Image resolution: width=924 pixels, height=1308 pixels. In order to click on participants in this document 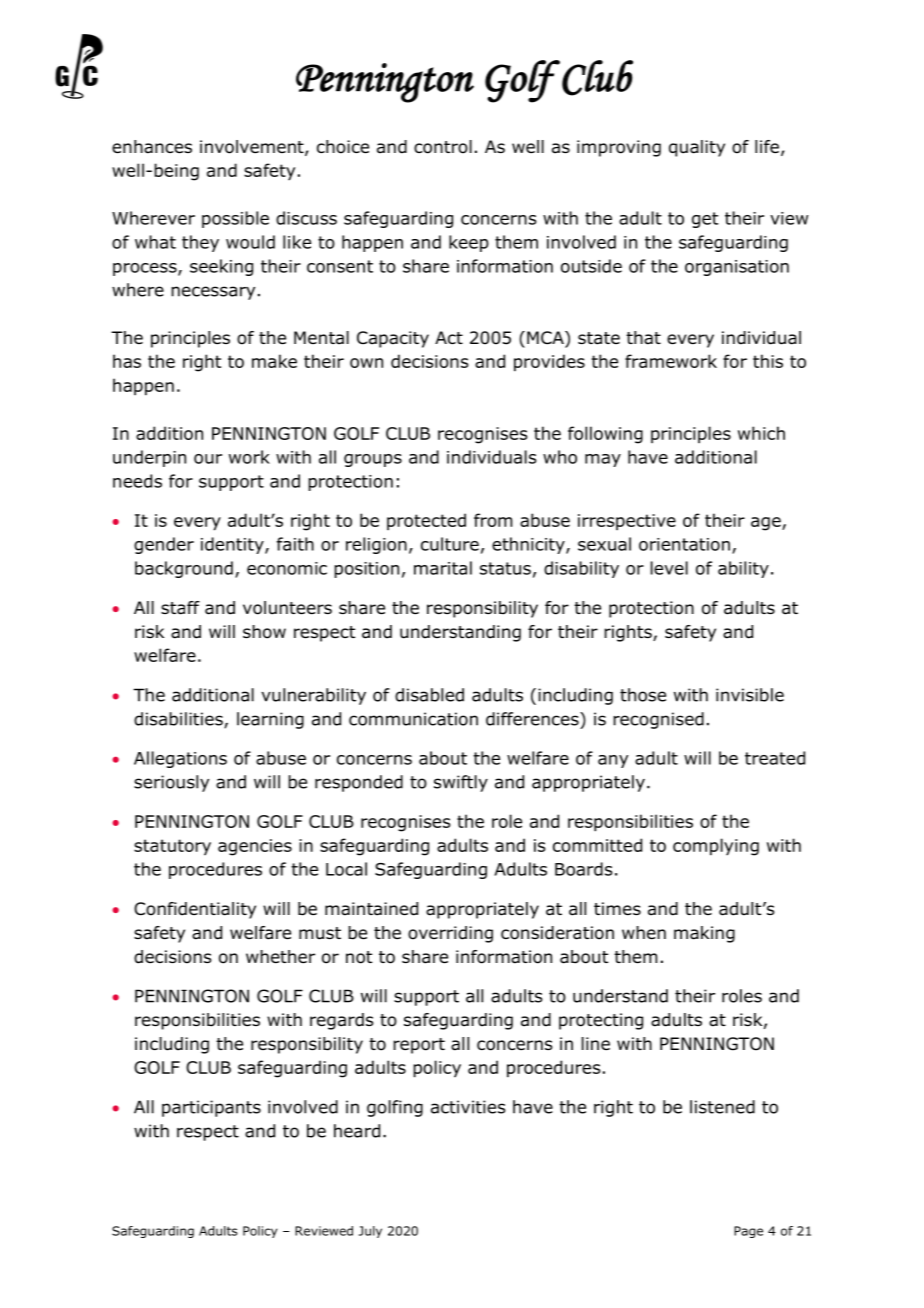, I will do `click(211, 1108)`.
